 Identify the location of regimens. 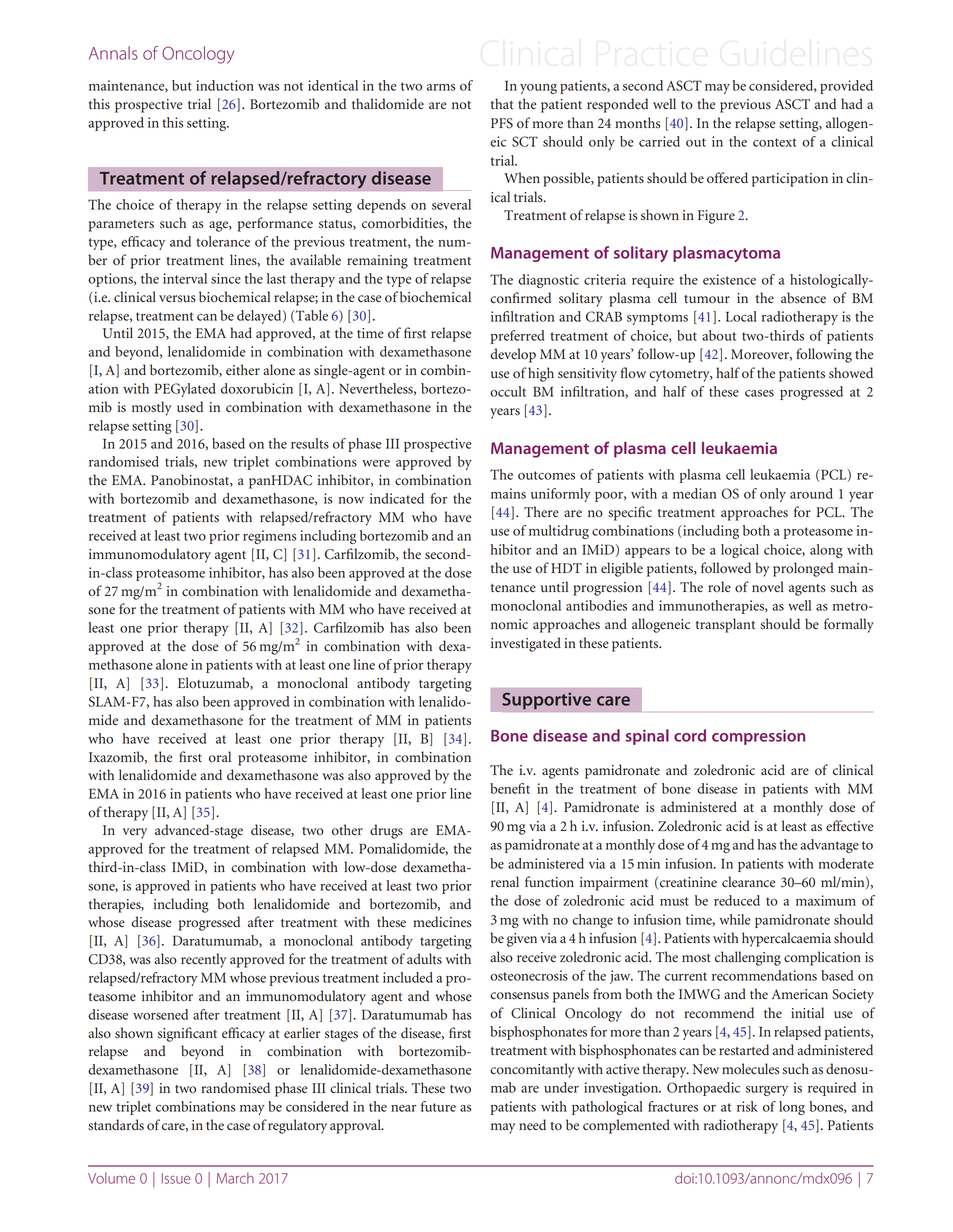
(269, 537).
